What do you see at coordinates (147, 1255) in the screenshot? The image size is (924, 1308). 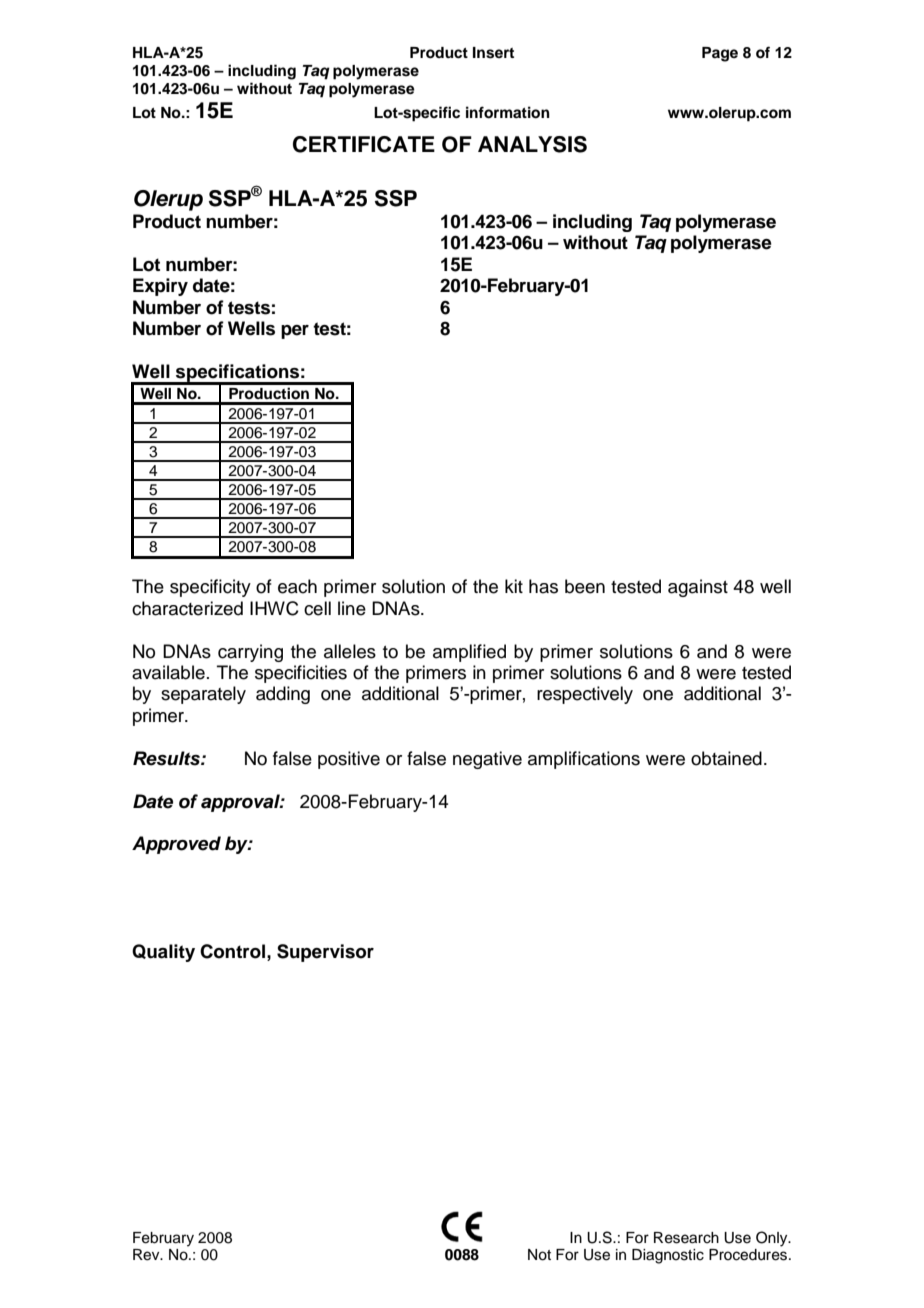 I see `Rev` at bounding box center [147, 1255].
